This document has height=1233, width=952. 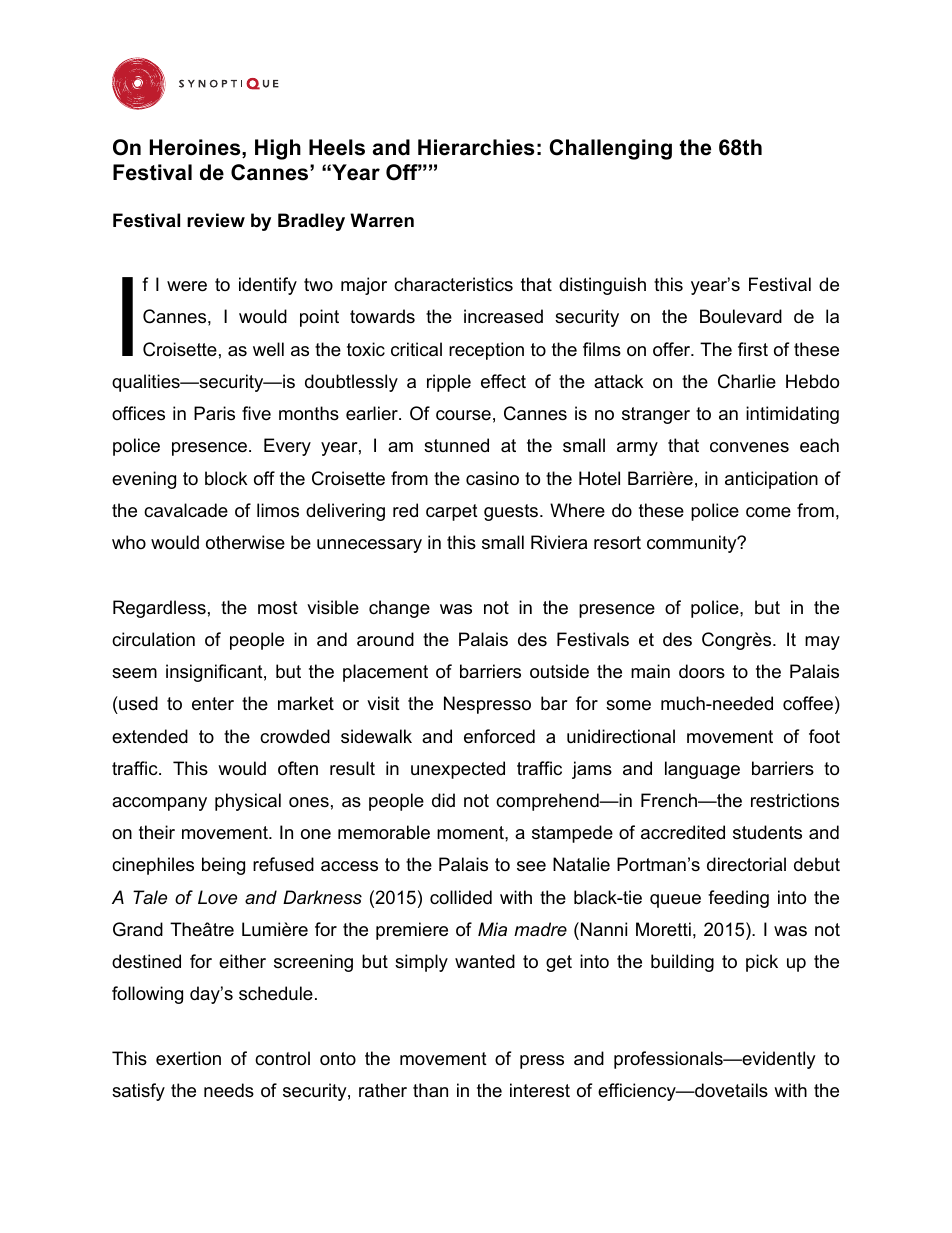 What do you see at coordinates (399, 609) in the document?
I see `change` at bounding box center [399, 609].
